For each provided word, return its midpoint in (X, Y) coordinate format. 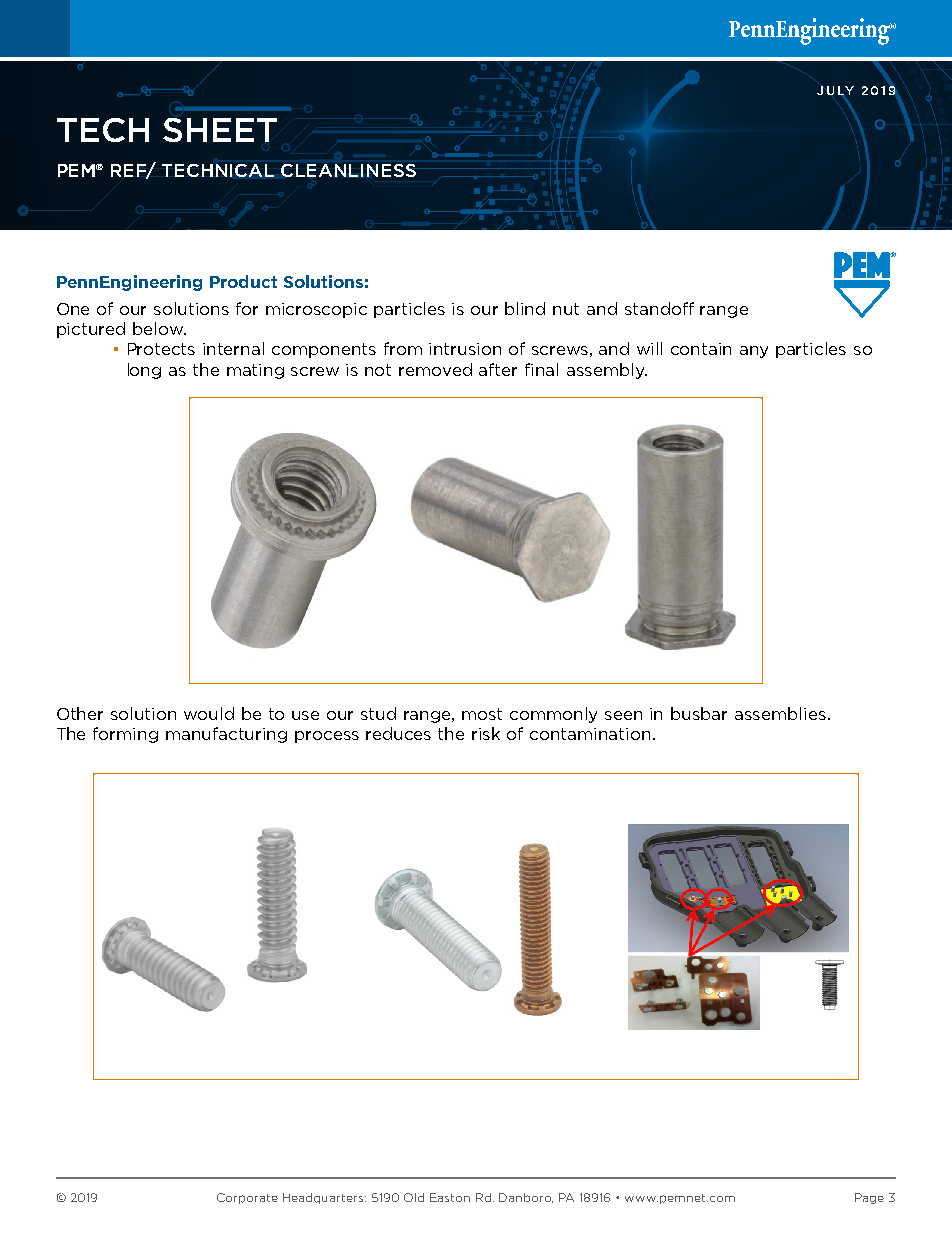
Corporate (247, 1198)
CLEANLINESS (348, 170)
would (209, 713)
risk (486, 733)
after (498, 369)
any (754, 352)
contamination (590, 734)
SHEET (220, 130)
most (482, 714)
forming (125, 735)
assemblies (782, 713)
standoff (659, 308)
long (144, 371)
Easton (450, 1197)
